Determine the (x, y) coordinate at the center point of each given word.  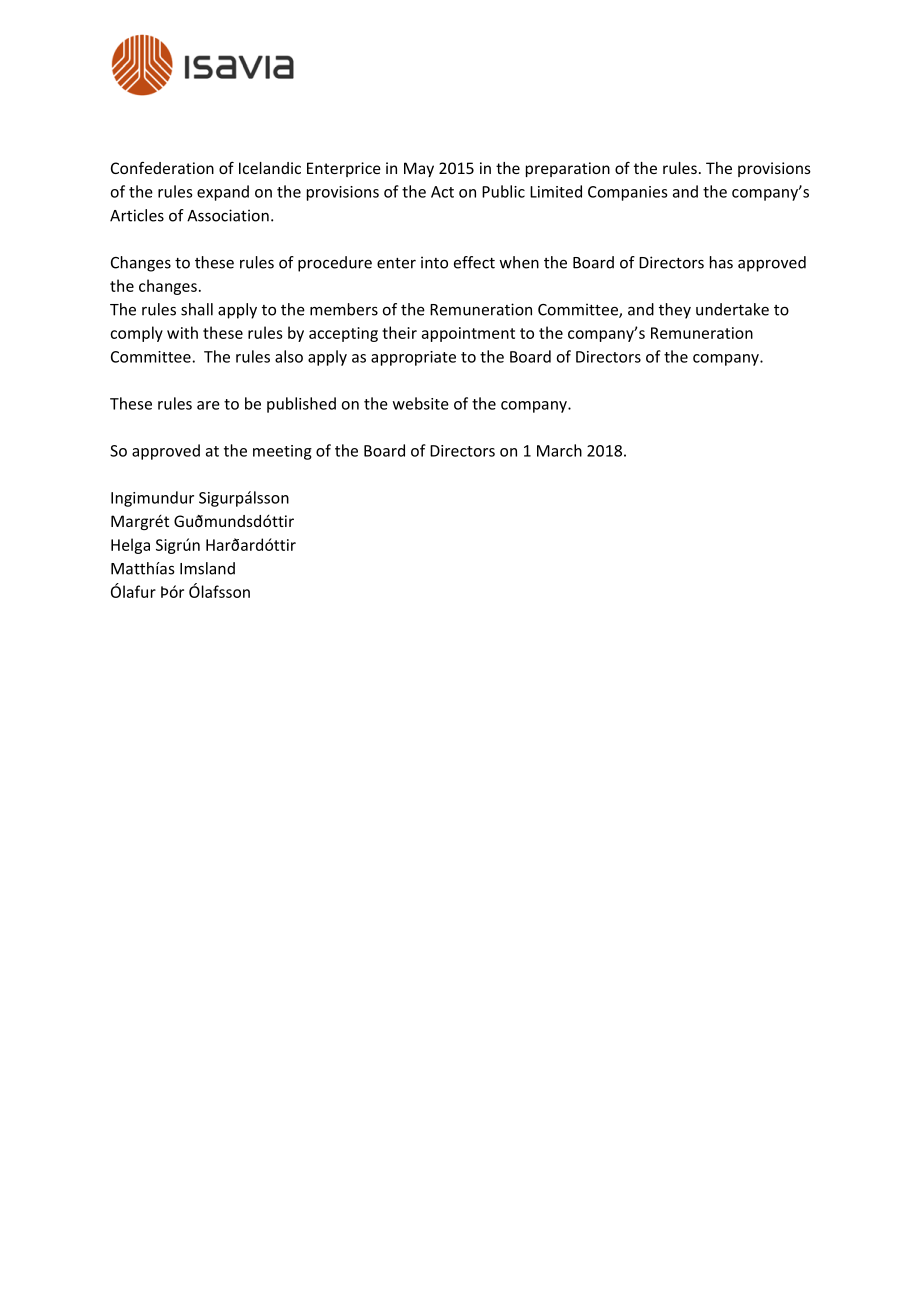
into (434, 262)
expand (223, 193)
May (419, 169)
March (559, 450)
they (675, 311)
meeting (282, 452)
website (421, 403)
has (721, 262)
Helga (130, 546)
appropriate (413, 358)
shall (197, 309)
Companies (627, 193)
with (182, 332)
